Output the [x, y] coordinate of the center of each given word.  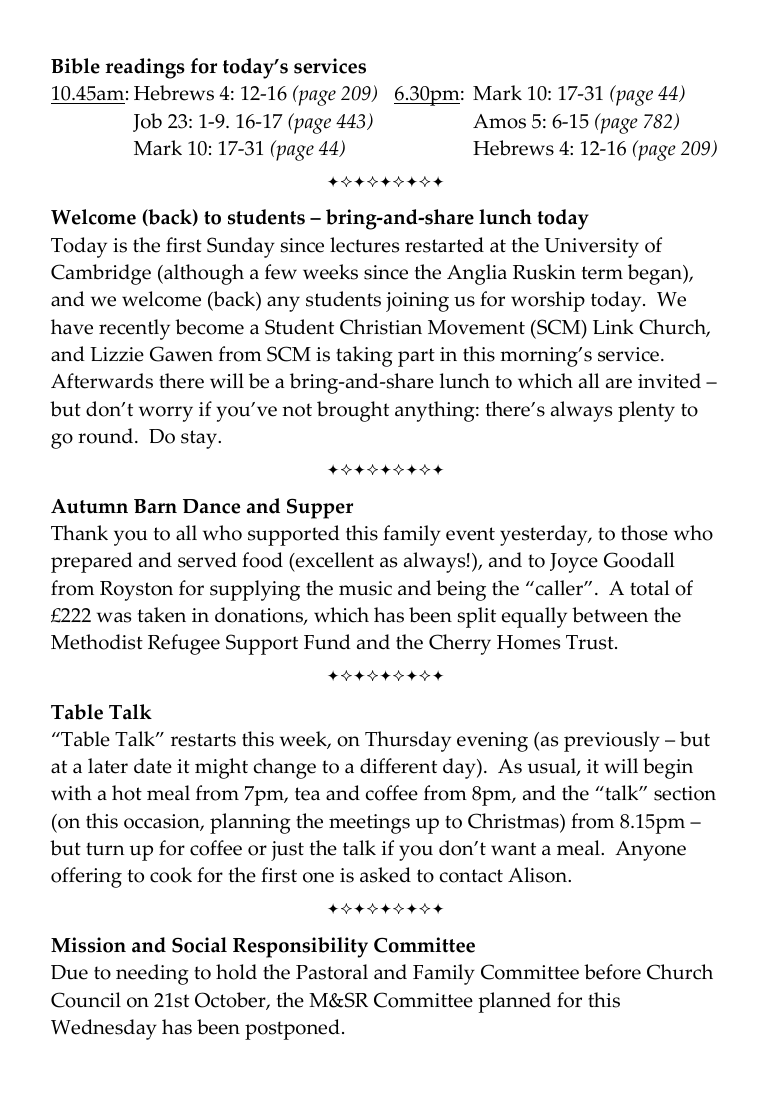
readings [145, 68]
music [365, 588]
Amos [499, 121]
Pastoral [332, 972]
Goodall [639, 560]
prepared [92, 562]
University [591, 248]
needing [152, 974]
